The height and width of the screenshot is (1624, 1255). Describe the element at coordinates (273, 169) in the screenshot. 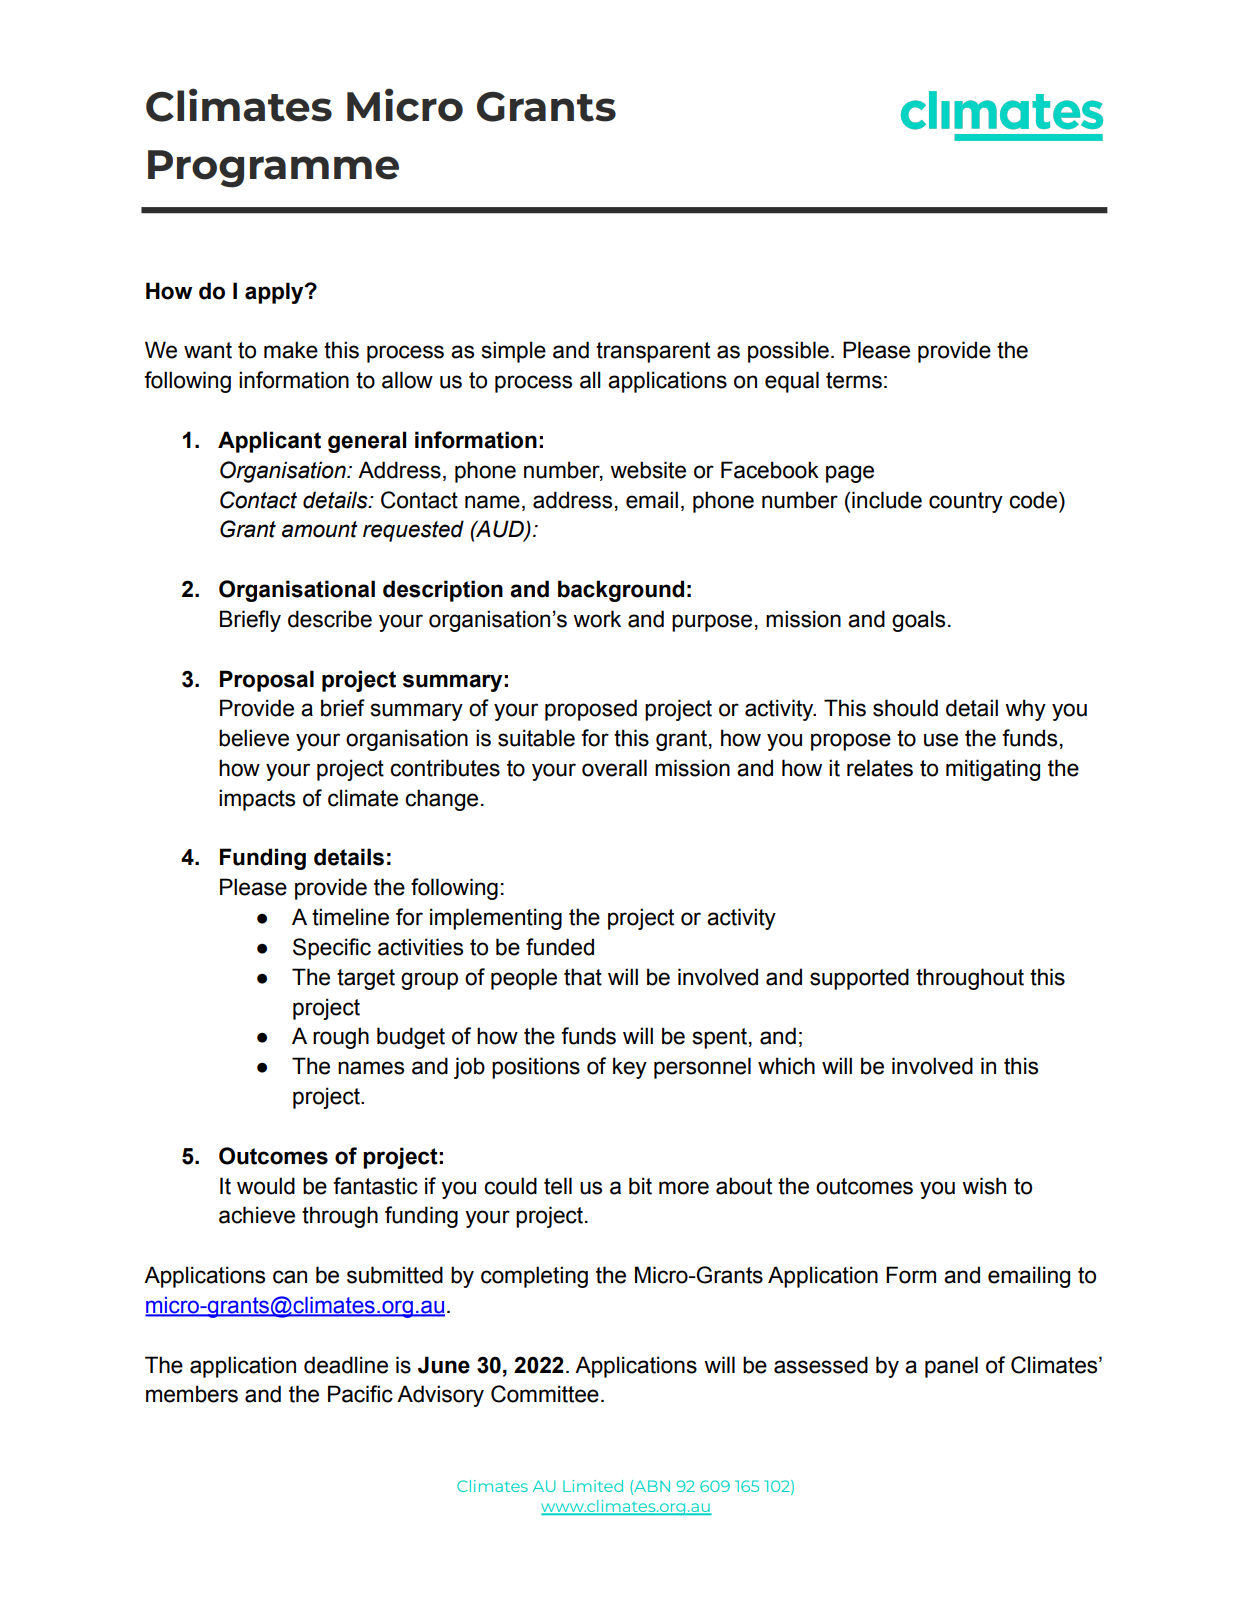

I see `Programme` at that location.
